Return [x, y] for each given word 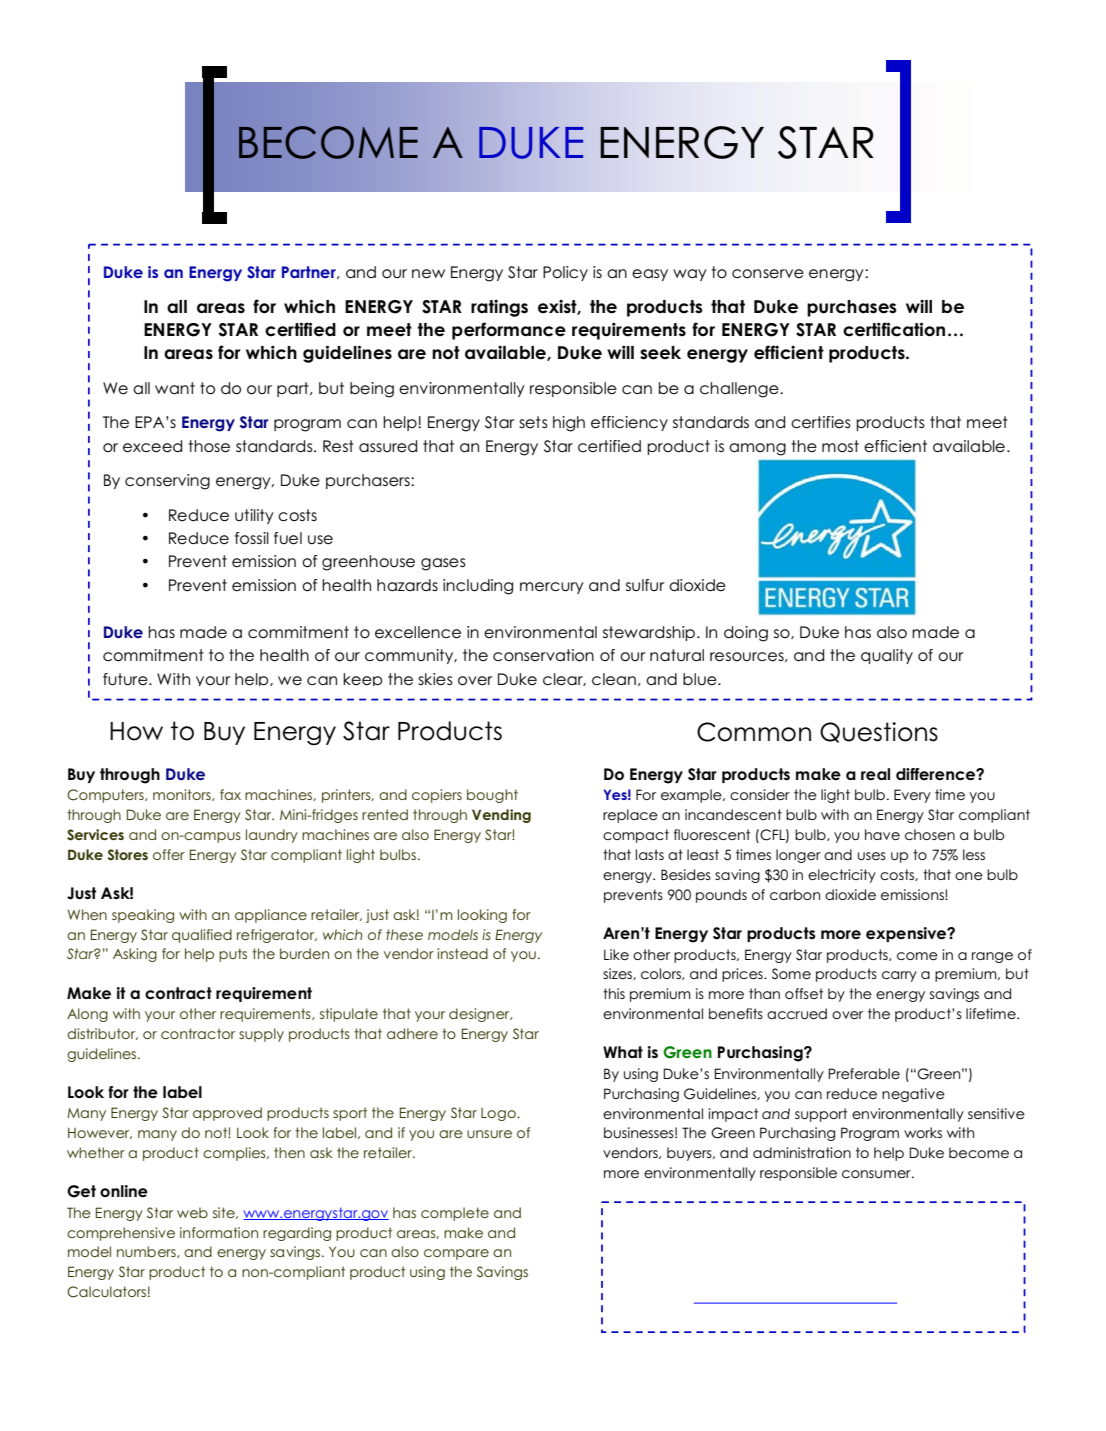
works [923, 1132]
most [840, 446]
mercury [551, 588]
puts [233, 955]
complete [455, 1214]
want [175, 388]
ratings [499, 308]
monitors [183, 795]
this [614, 993]
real [875, 774]
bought [492, 796]
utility [254, 516]
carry [899, 976]
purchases [852, 308]
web [192, 1212]
